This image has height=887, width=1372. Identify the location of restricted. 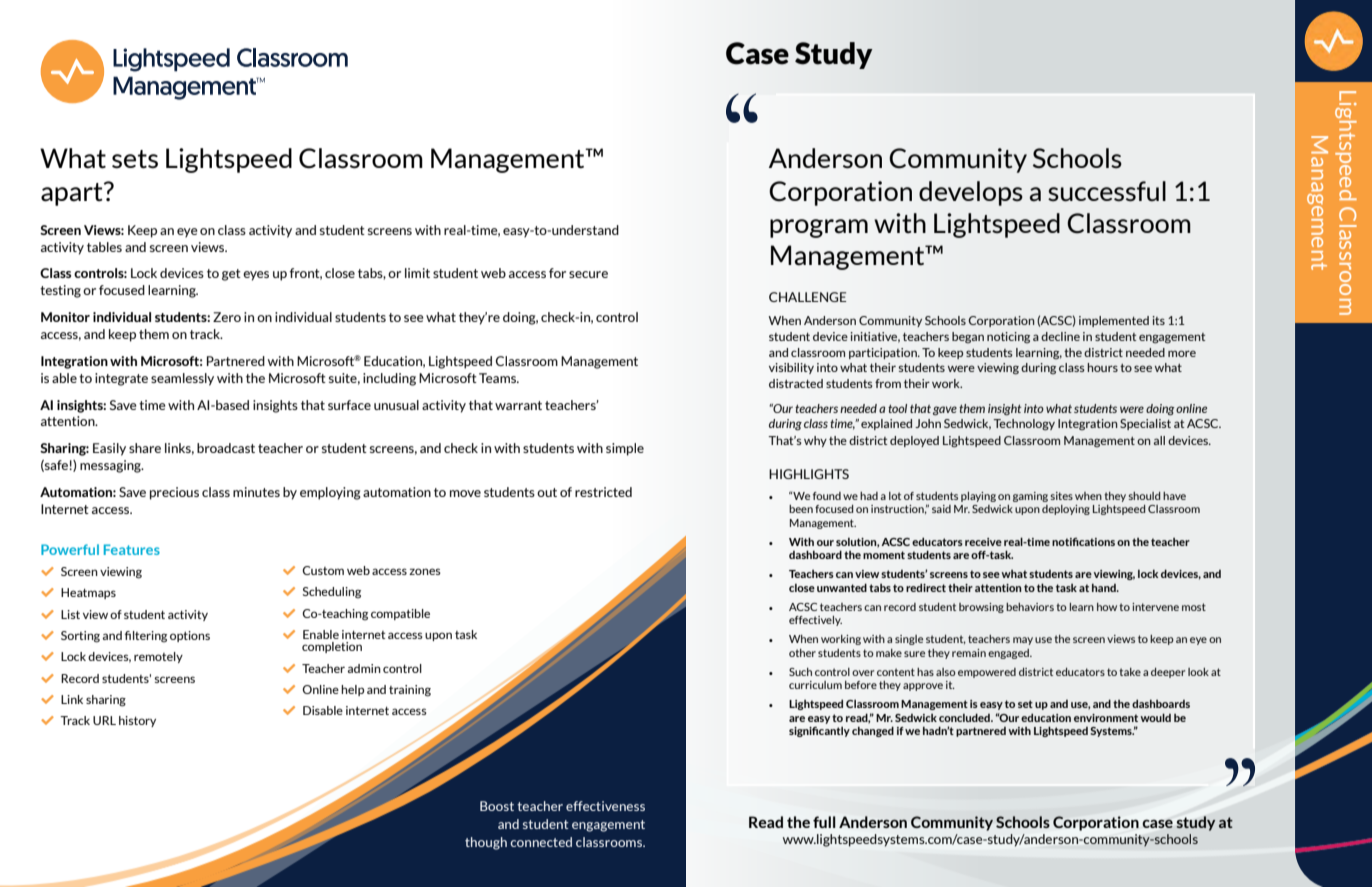
(603, 492).
